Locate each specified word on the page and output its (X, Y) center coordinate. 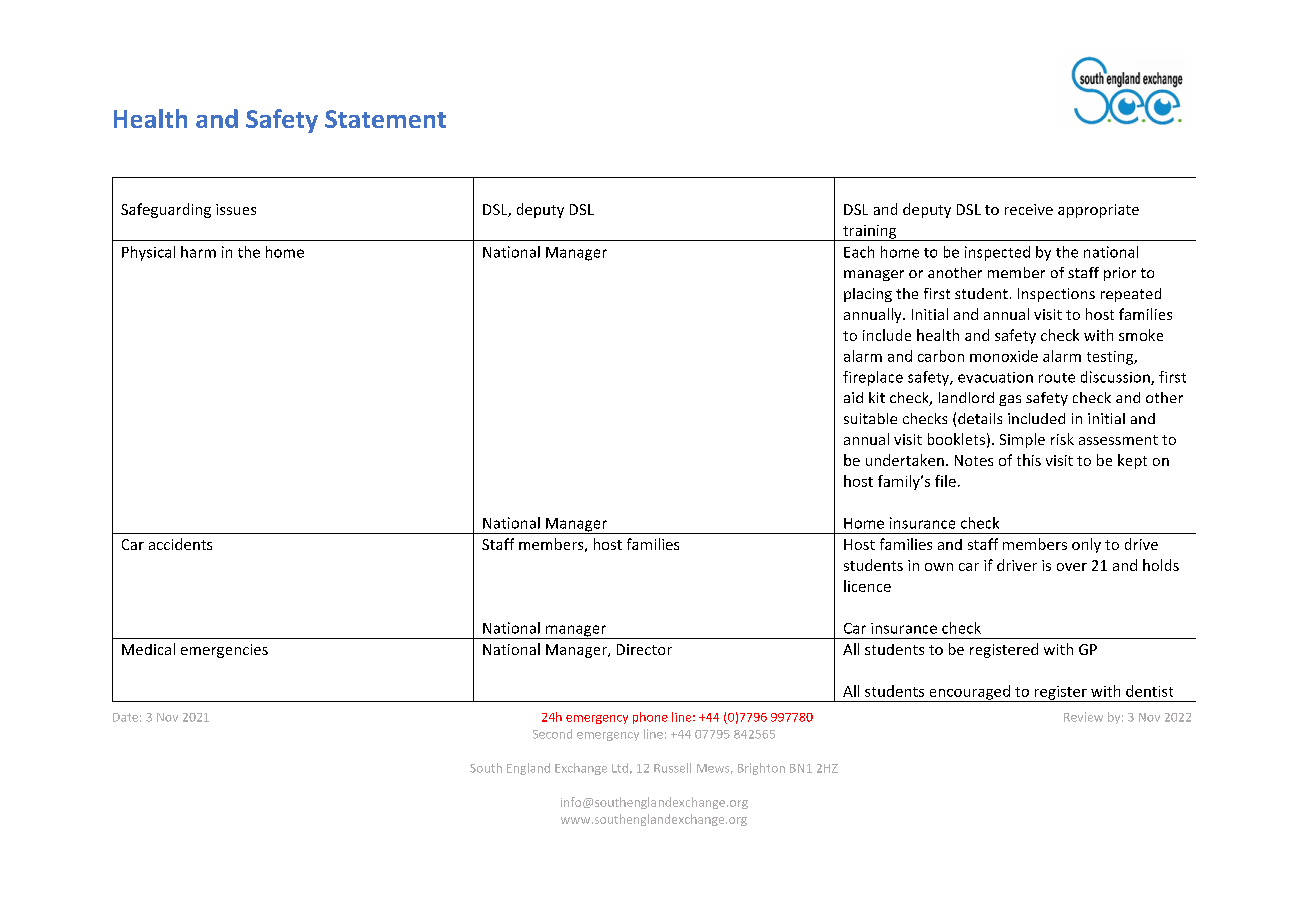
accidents (180, 544)
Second (552, 734)
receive (1029, 209)
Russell (672, 768)
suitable (870, 418)
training (870, 233)
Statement (385, 119)
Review (1083, 717)
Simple (1022, 440)
